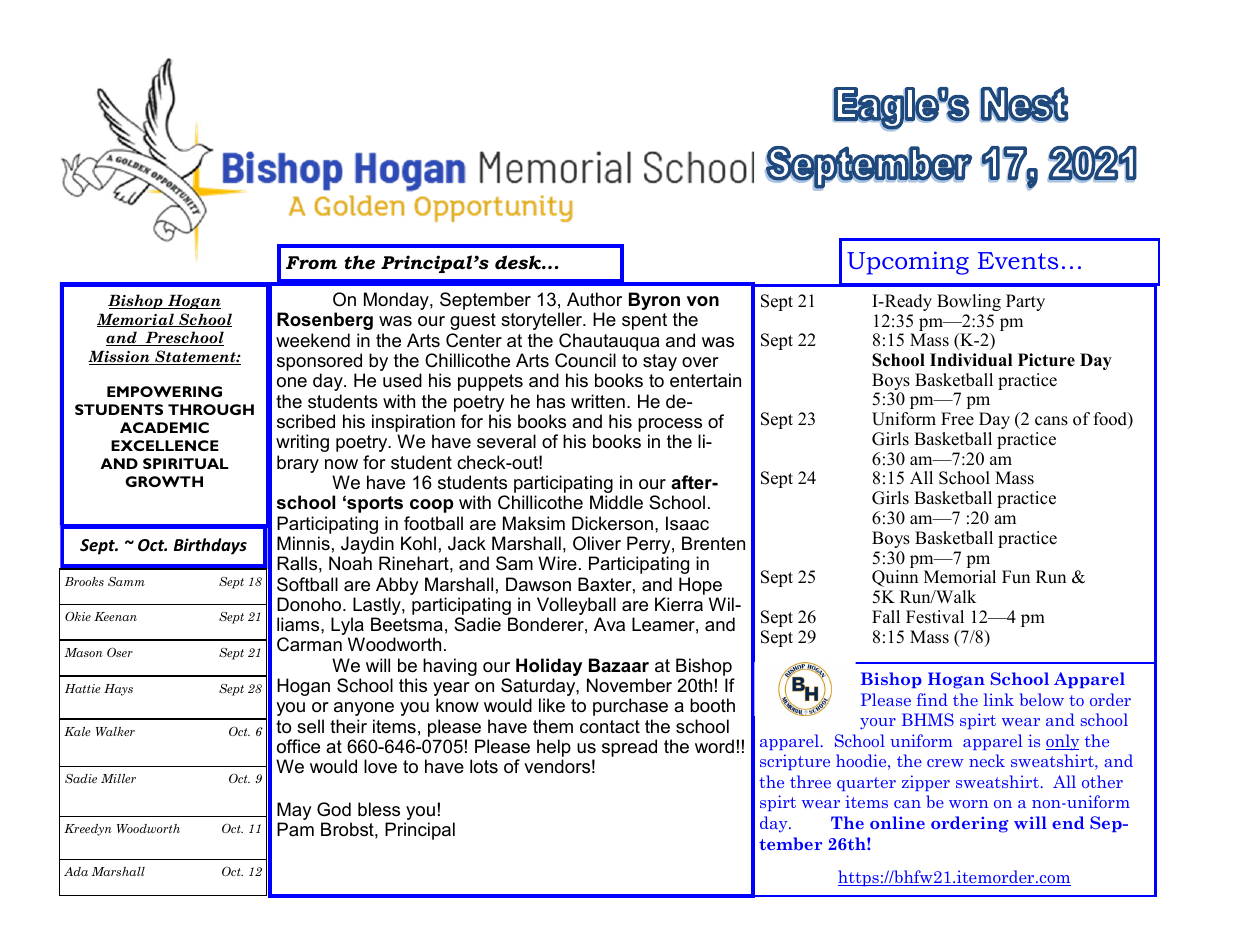  I want to click on Events, so click(1018, 260).
